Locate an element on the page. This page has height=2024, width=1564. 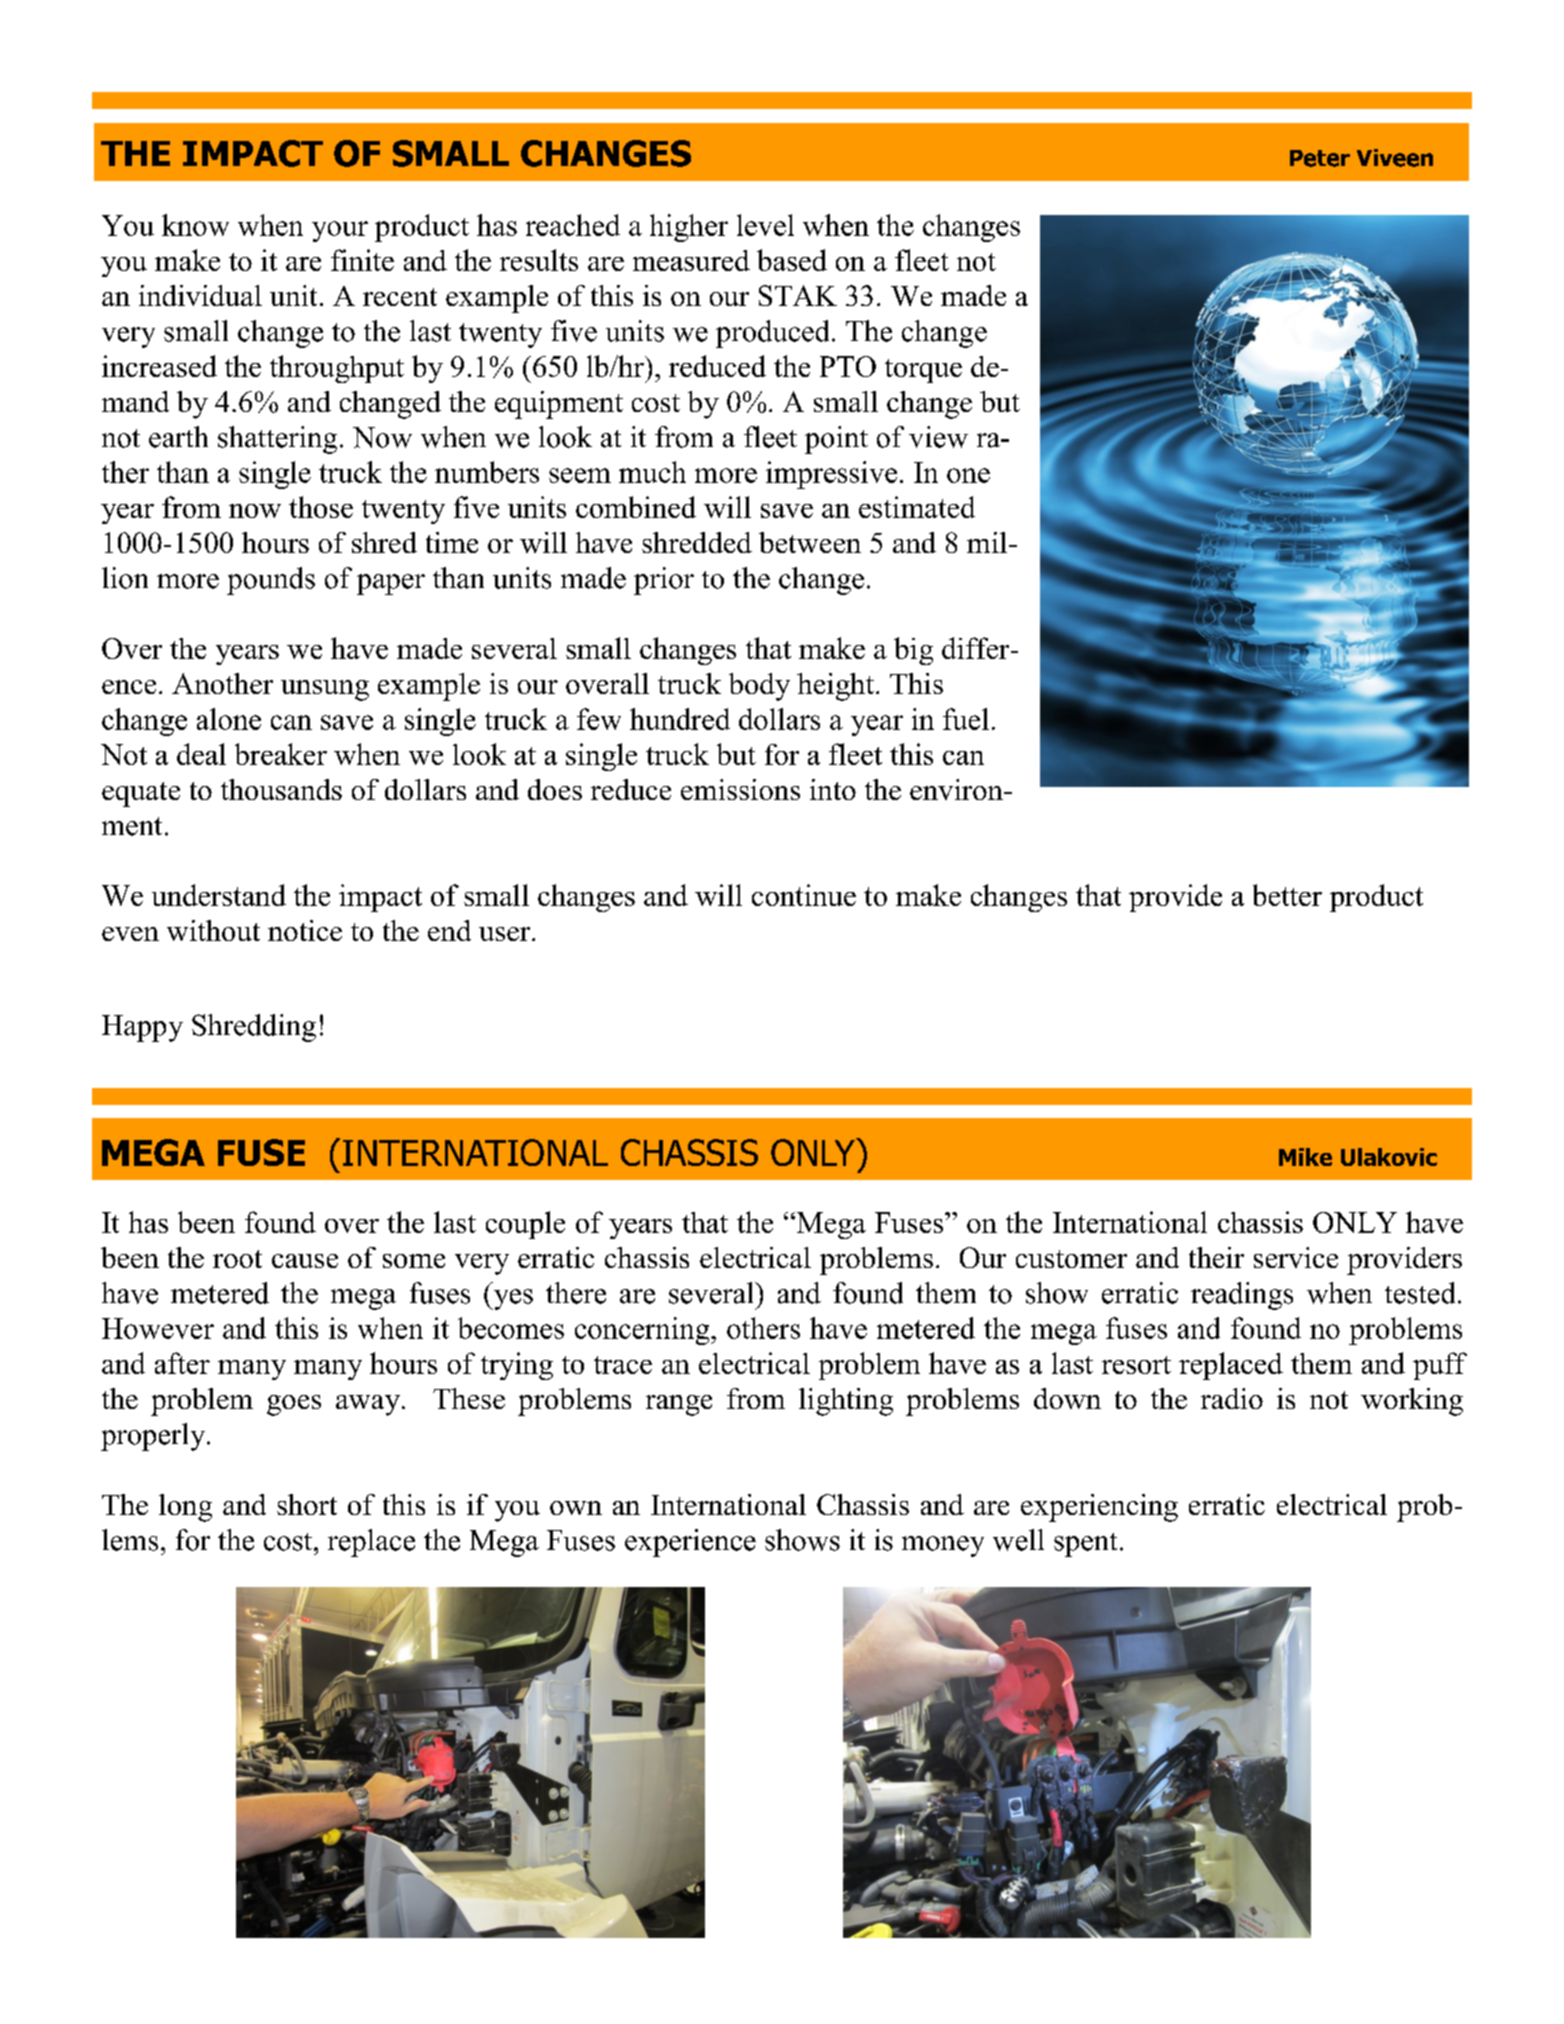
Happy is located at coordinates (142, 1028).
